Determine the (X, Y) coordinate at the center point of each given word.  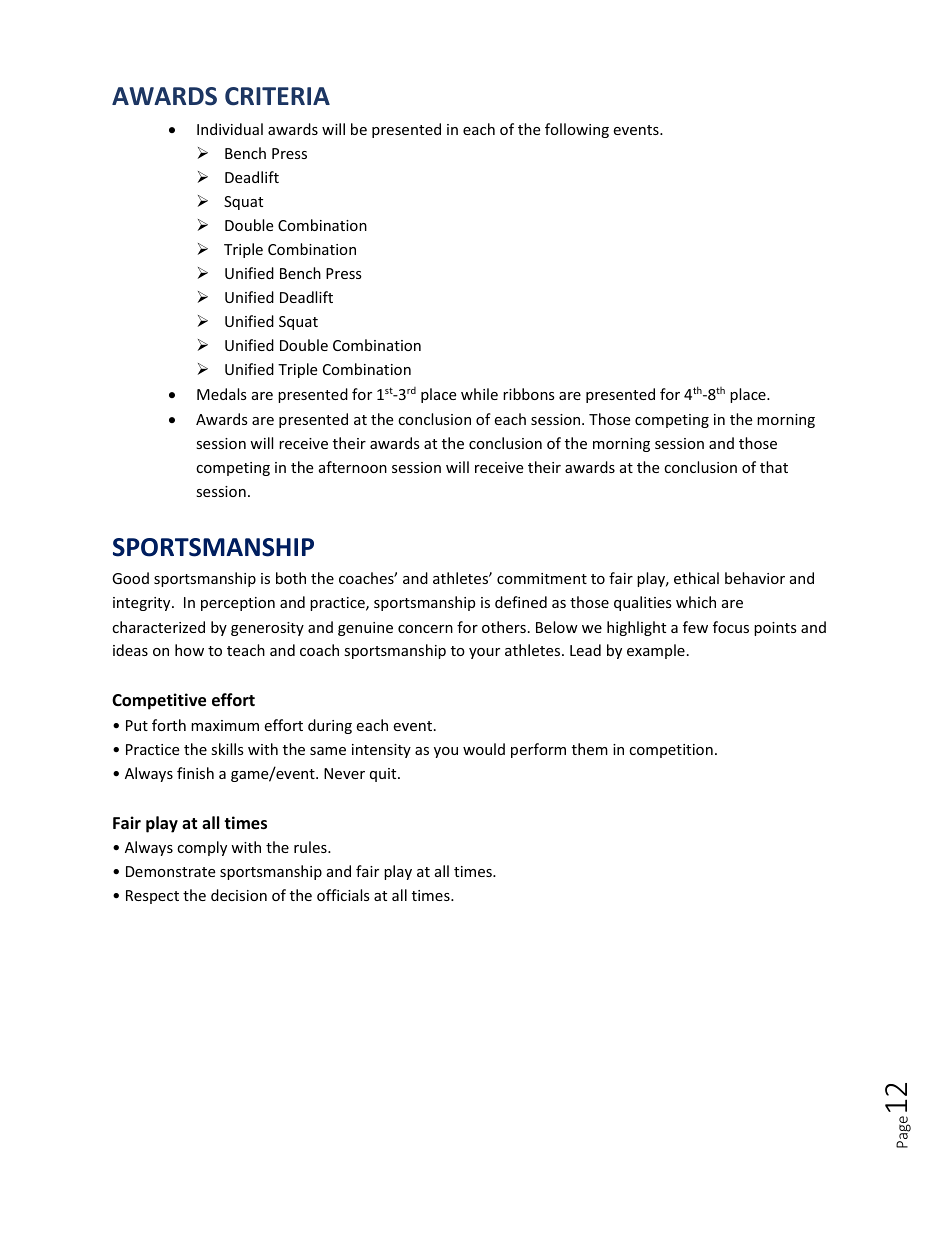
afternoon (353, 467)
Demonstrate (170, 871)
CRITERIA (277, 96)
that (774, 467)
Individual (230, 129)
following (577, 130)
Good (130, 578)
